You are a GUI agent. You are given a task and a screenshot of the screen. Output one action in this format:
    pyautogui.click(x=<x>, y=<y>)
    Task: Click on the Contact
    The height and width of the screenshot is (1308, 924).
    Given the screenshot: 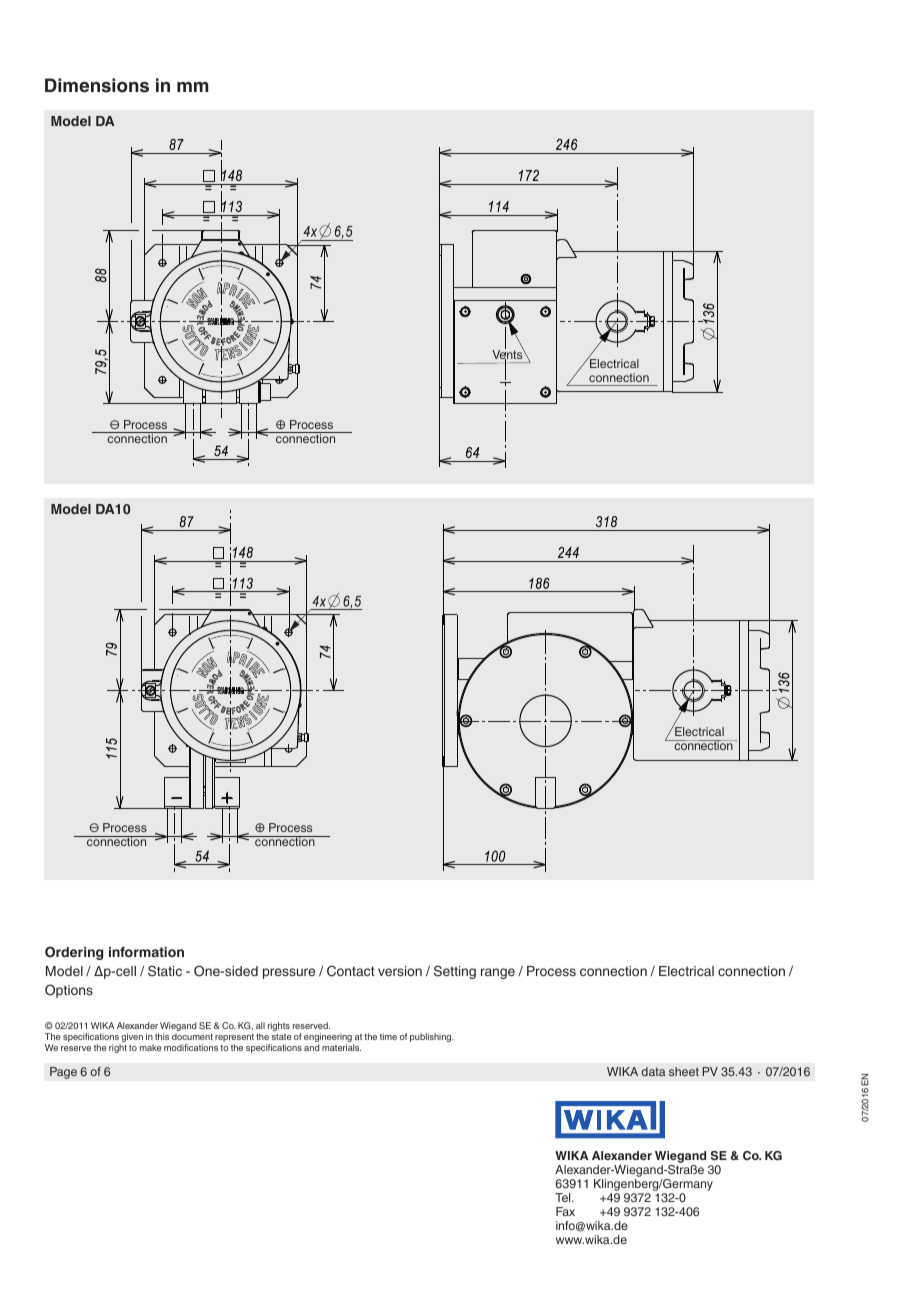 What is the action you would take?
    pyautogui.click(x=351, y=971)
